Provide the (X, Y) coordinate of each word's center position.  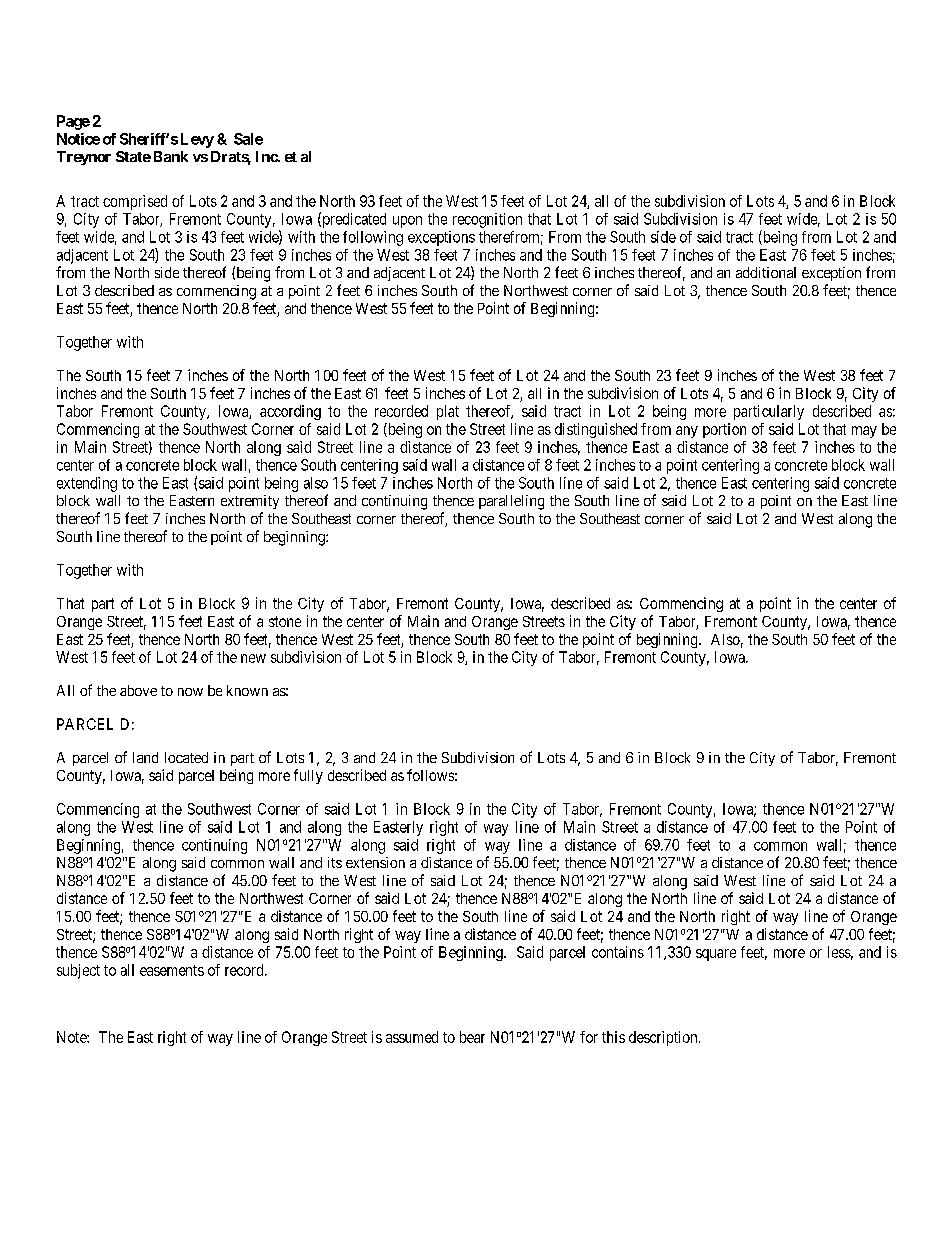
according (290, 412)
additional (766, 272)
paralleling (511, 502)
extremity (250, 502)
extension (375, 862)
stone (285, 621)
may (864, 432)
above (138, 690)
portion (724, 430)
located (186, 757)
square (716, 955)
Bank (171, 156)
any (687, 432)
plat (448, 412)
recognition (487, 220)
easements (172, 970)
